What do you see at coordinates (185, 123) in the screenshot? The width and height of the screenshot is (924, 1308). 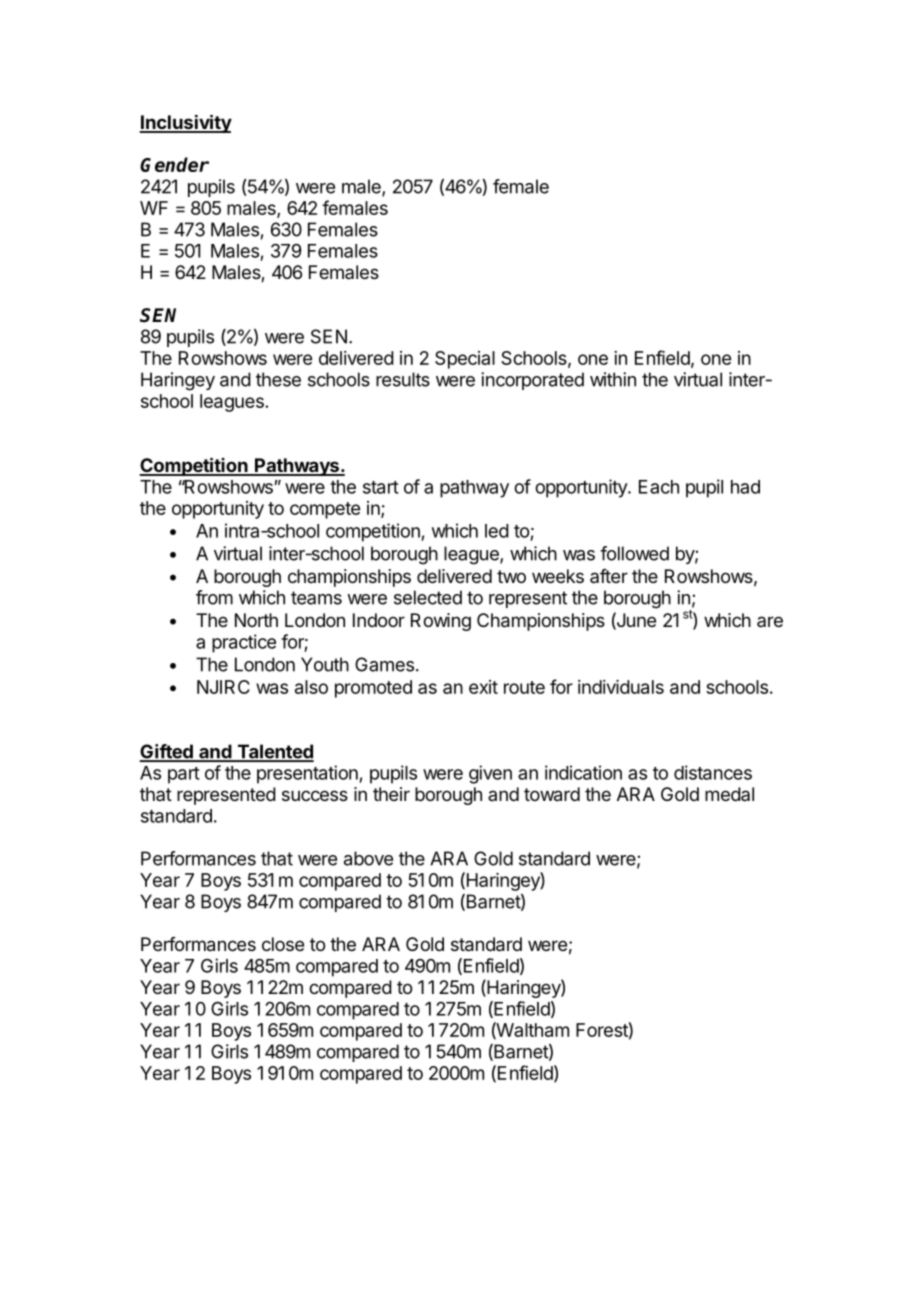 I see `Inclusivity` at bounding box center [185, 123].
